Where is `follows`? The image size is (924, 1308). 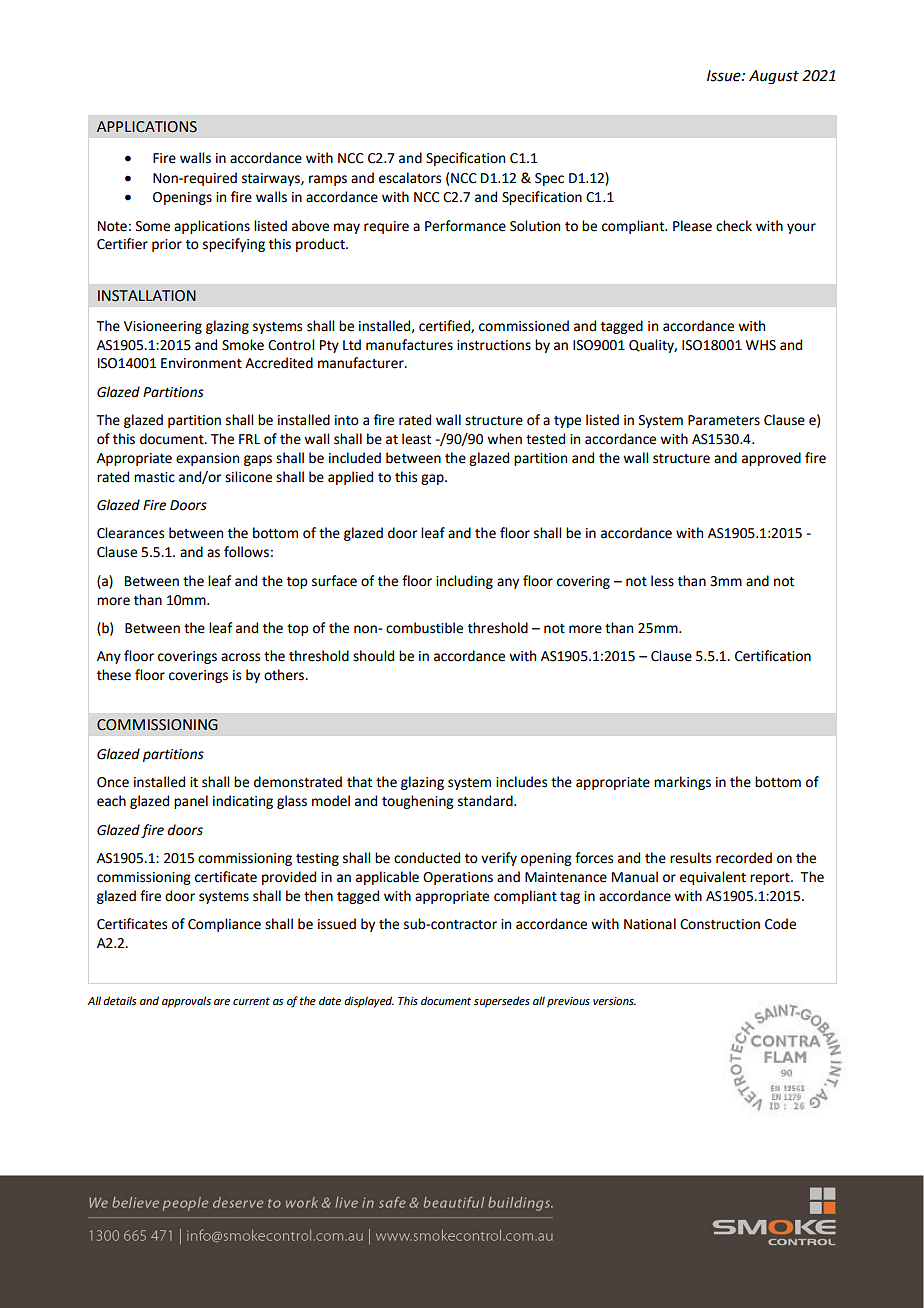
follows is located at coordinates (246, 552).
